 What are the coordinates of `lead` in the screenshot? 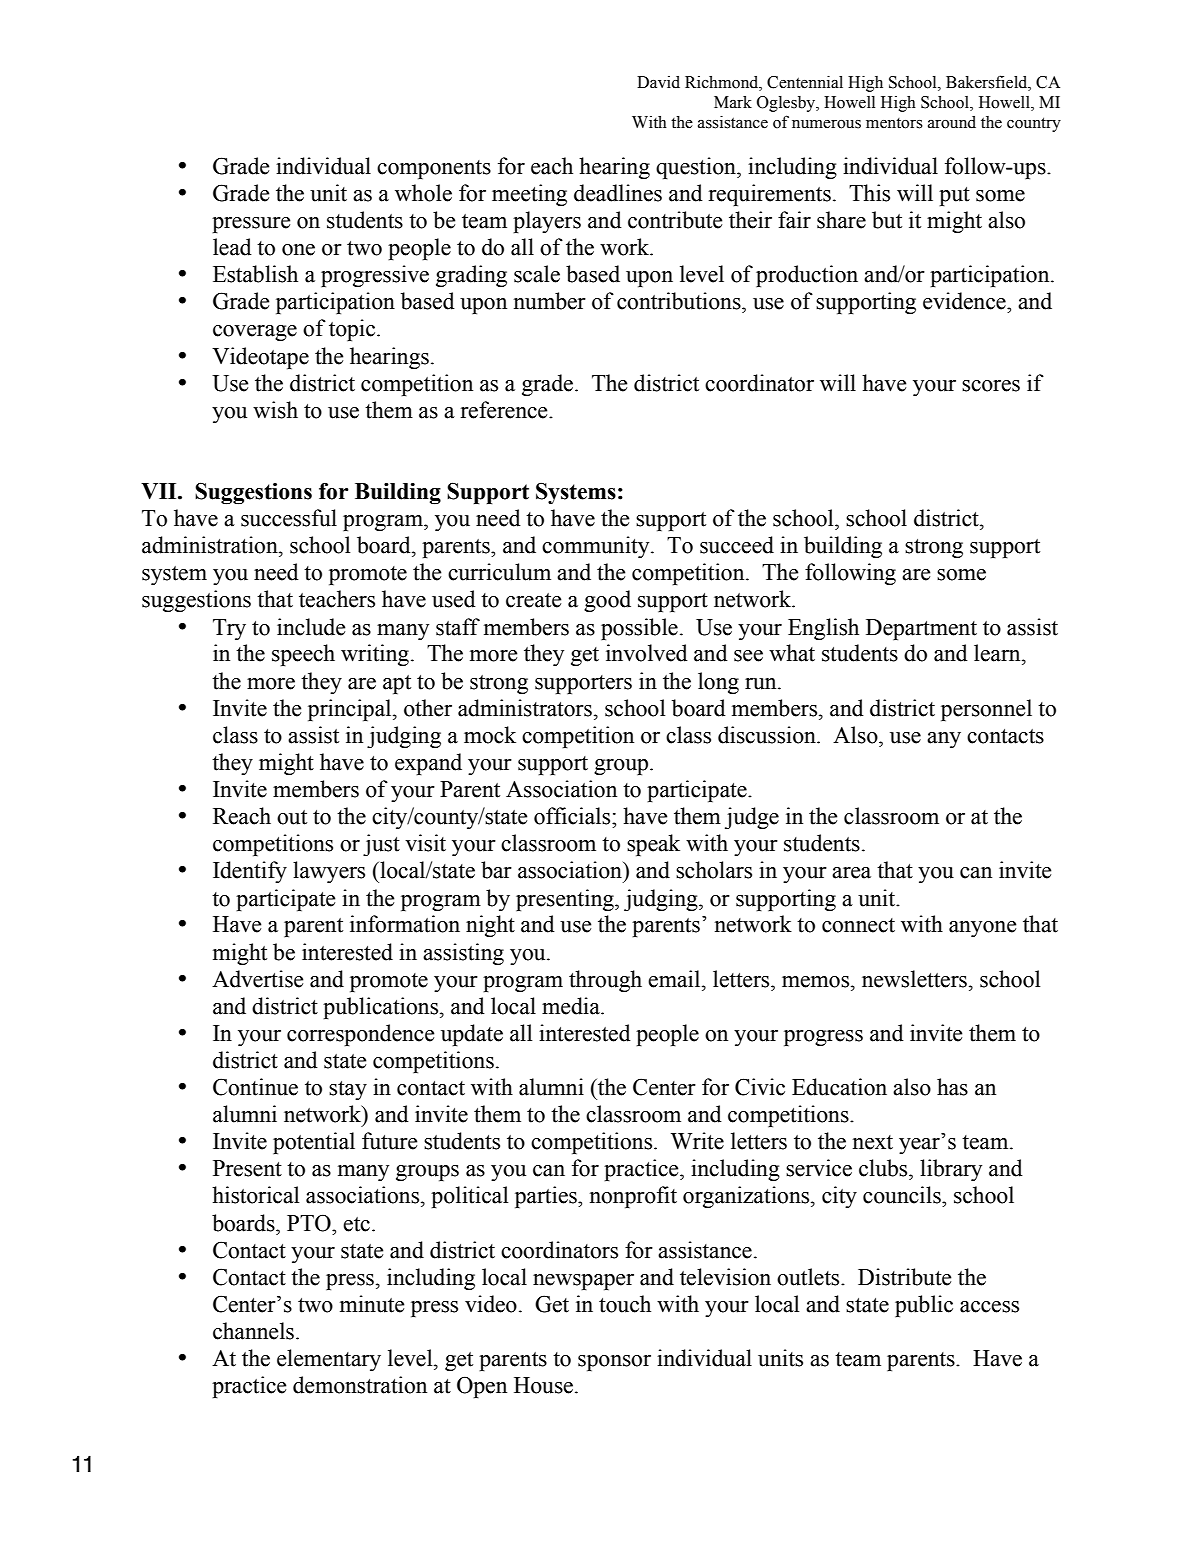 It's located at (232, 247).
